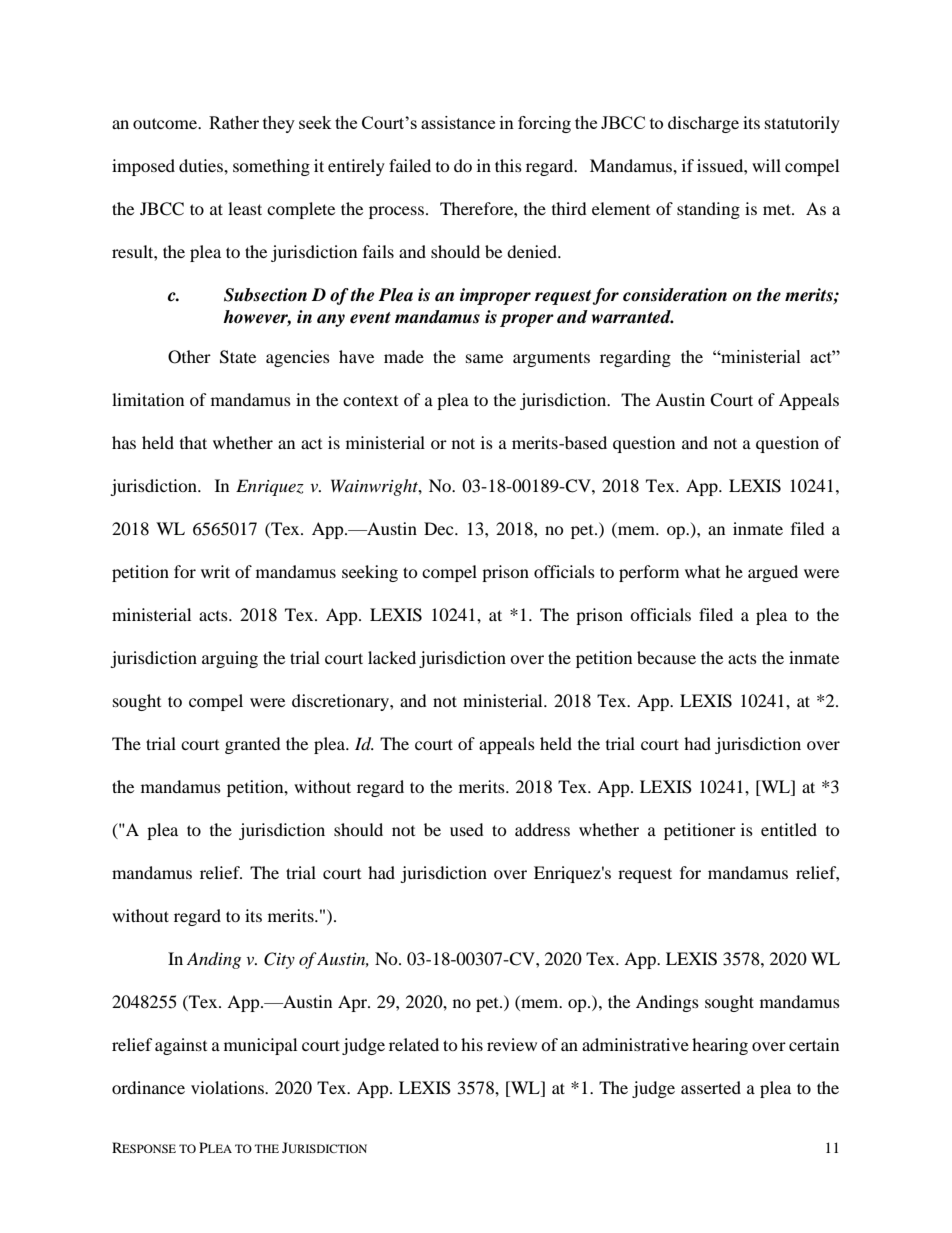  Describe the element at coordinates (181, 1046) in the image. I see `against` at that location.
